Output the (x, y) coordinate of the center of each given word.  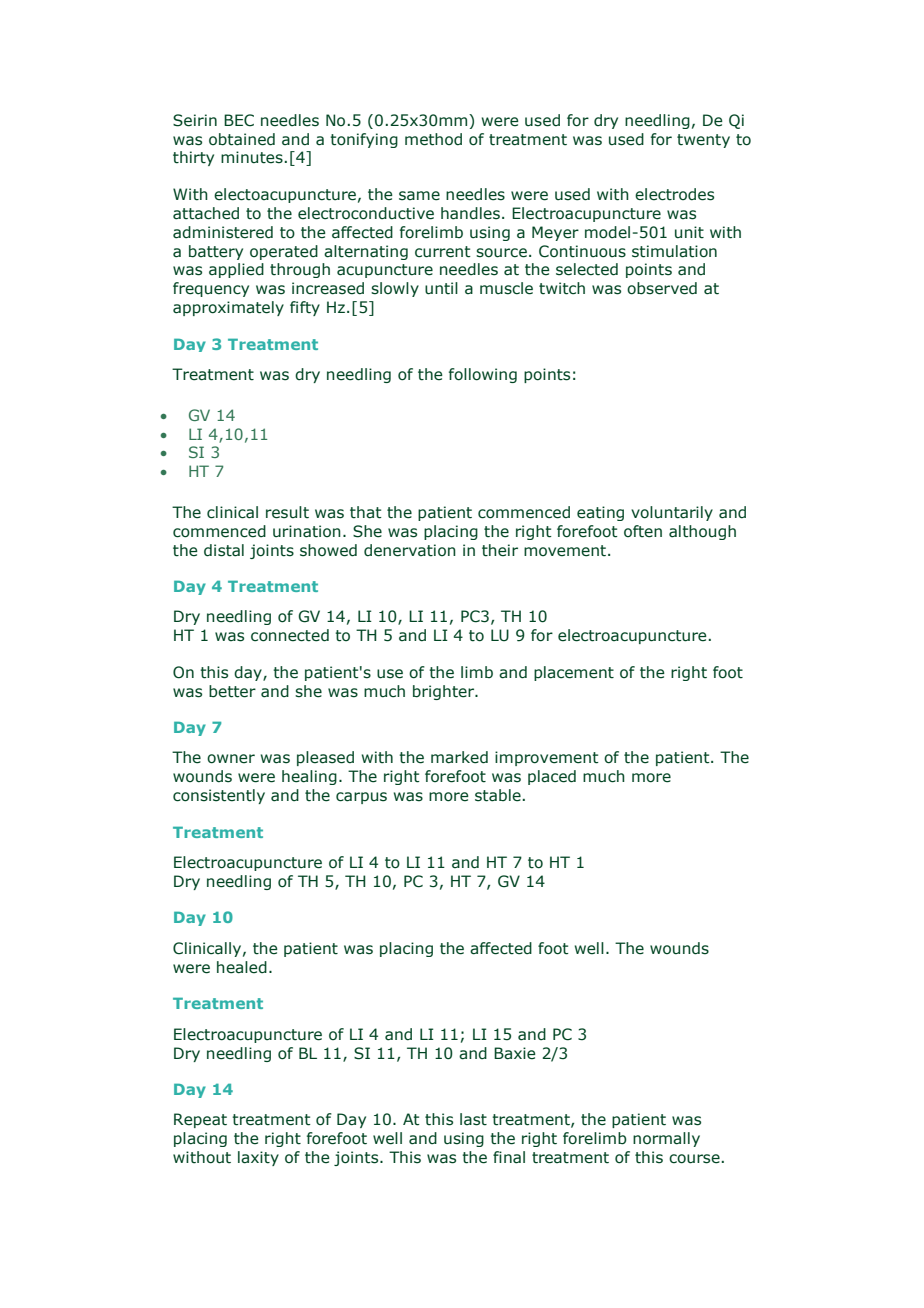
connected (290, 635)
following (483, 375)
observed (662, 288)
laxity (258, 1158)
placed (552, 777)
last (473, 1119)
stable (498, 795)
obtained (242, 139)
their (500, 550)
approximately (228, 308)
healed (242, 967)
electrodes (674, 194)
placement (574, 673)
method (433, 139)
